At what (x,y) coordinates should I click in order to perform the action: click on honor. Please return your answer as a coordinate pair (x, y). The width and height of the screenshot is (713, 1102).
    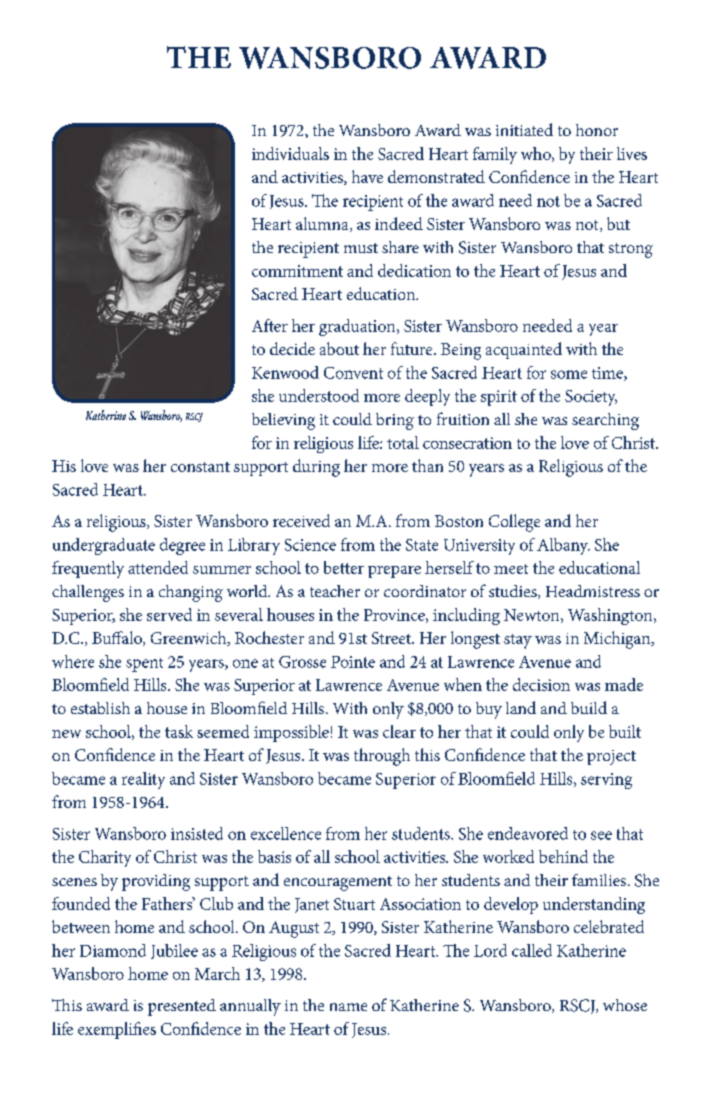
    Looking at the image, I should click on (597, 130).
